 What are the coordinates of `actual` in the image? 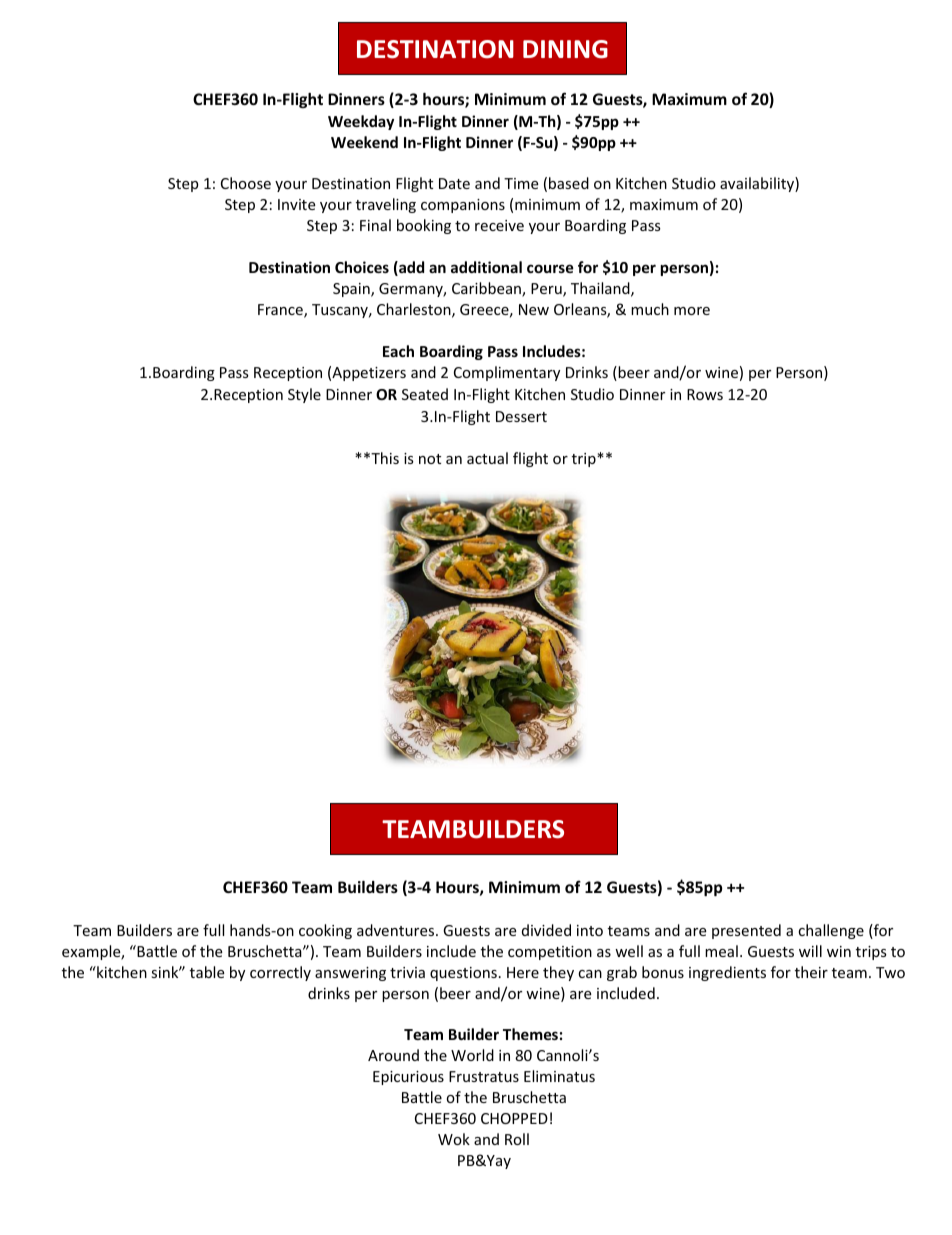 It's located at (487, 458).
